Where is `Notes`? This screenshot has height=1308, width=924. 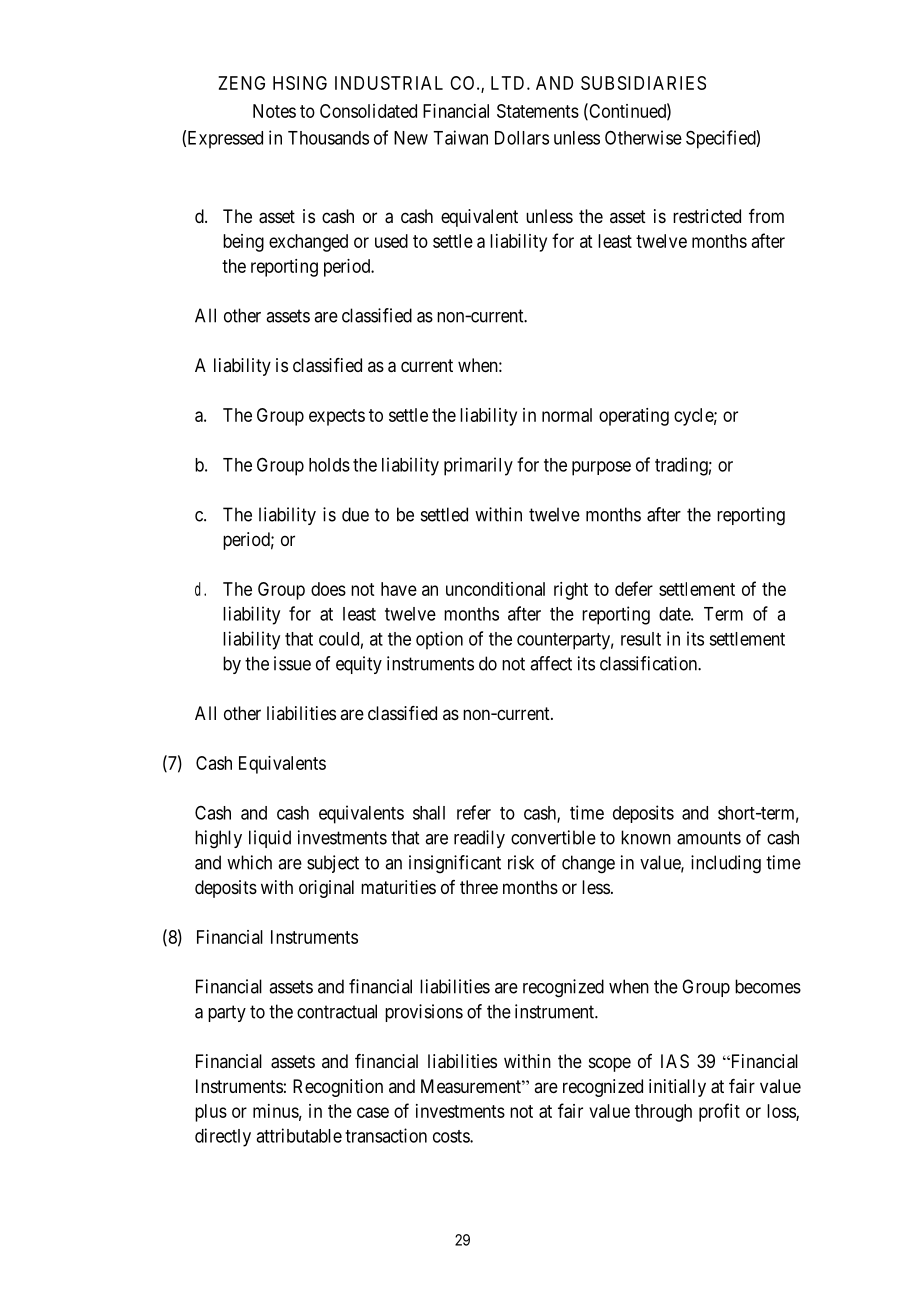
Notes is located at coordinates (274, 111).
